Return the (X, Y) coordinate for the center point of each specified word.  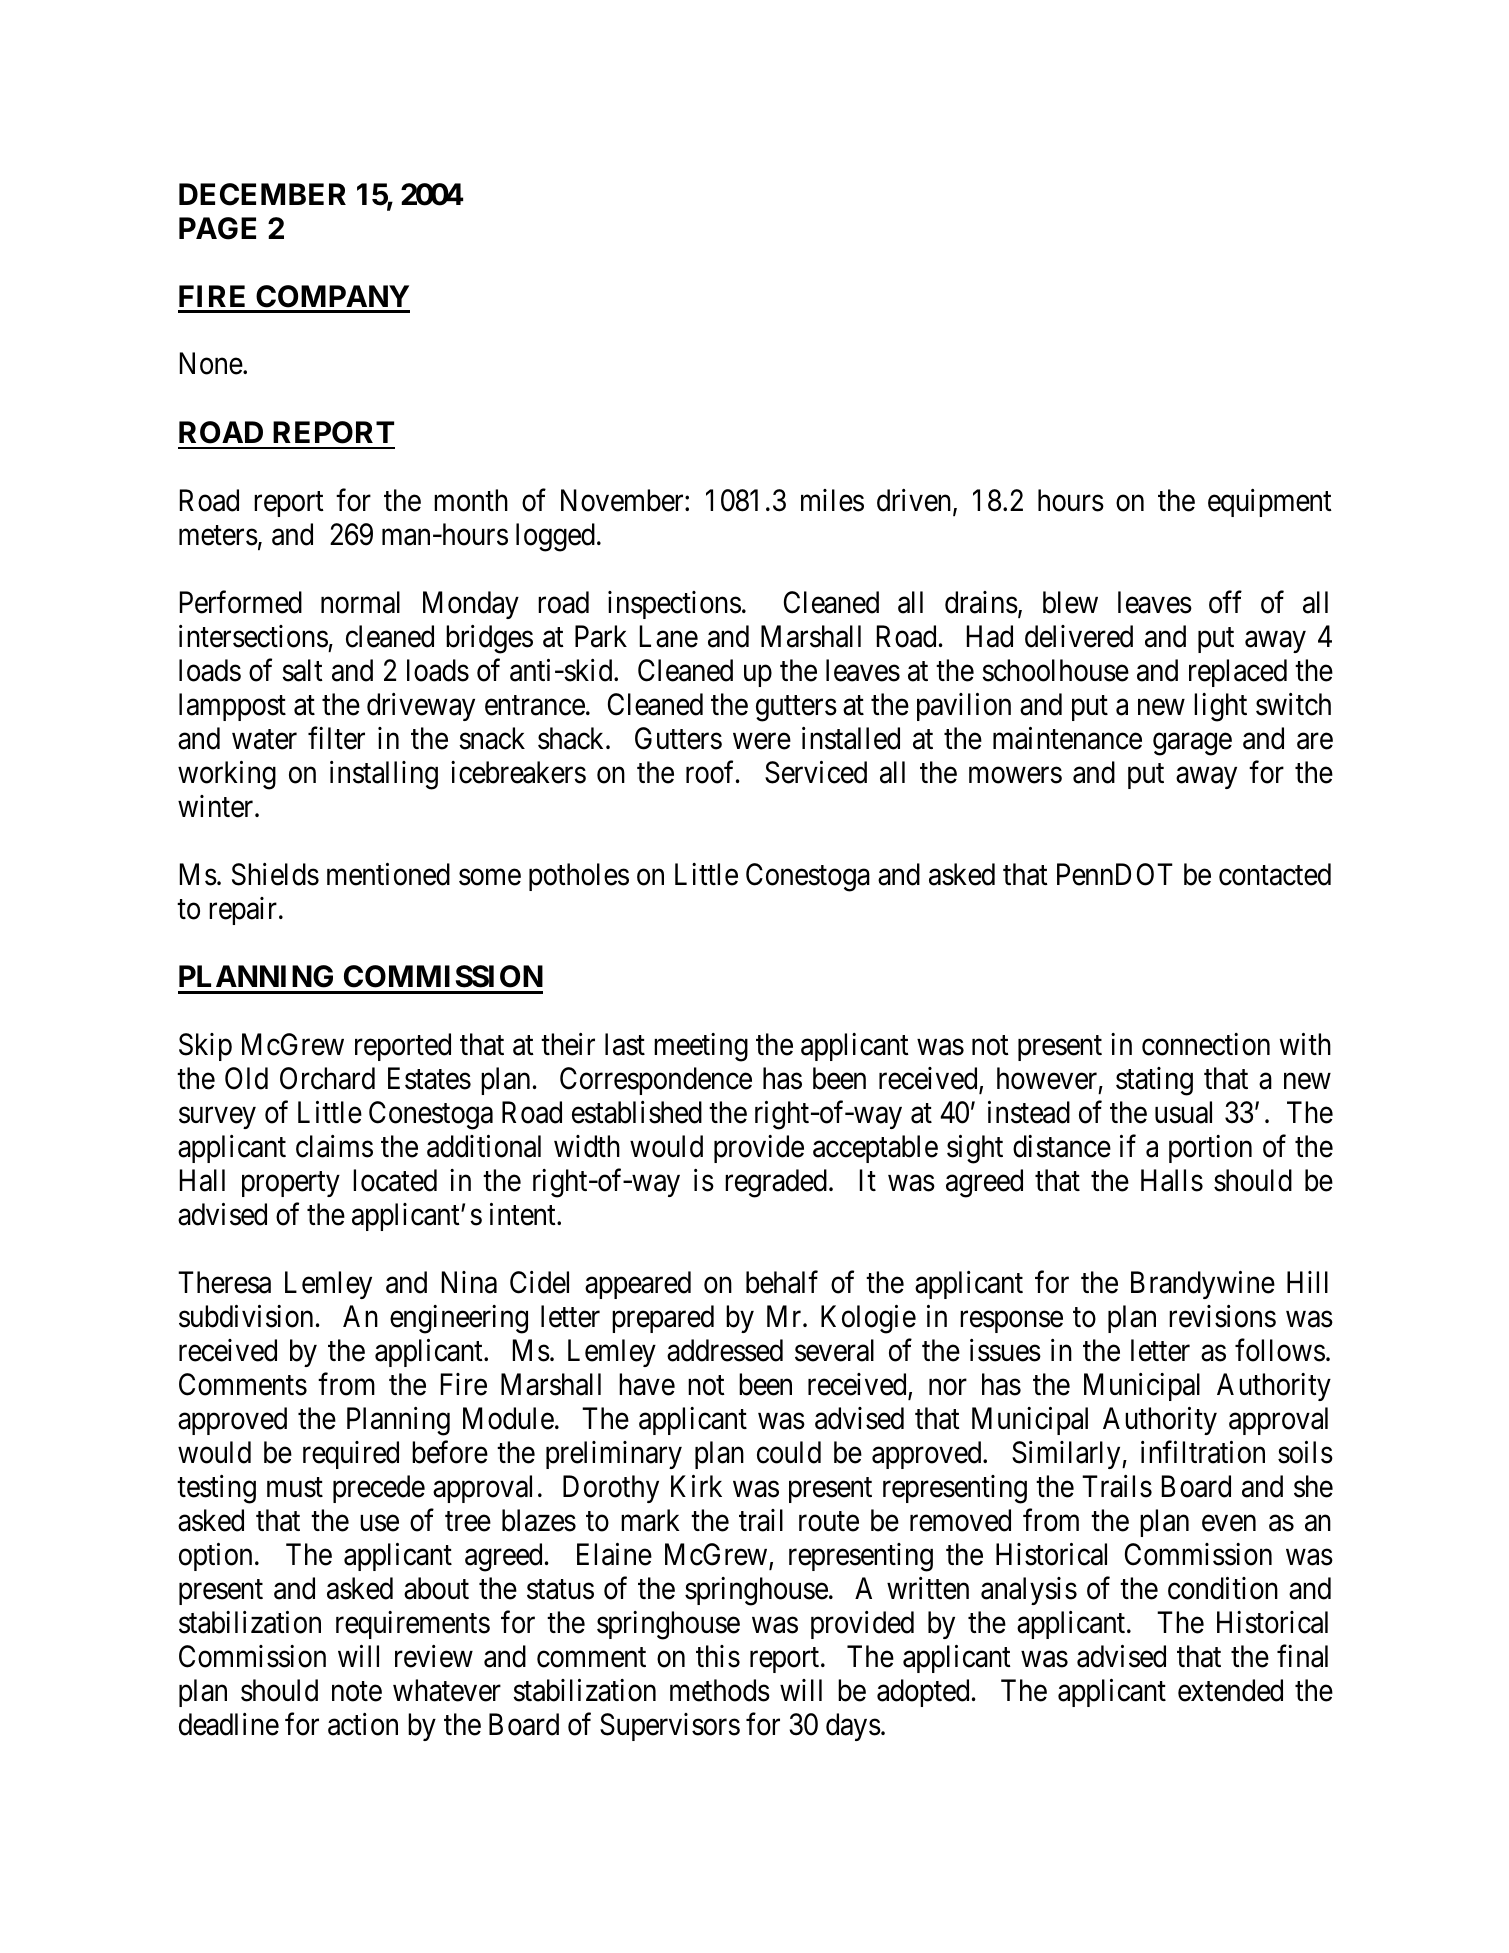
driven (915, 501)
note (357, 1692)
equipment (1270, 503)
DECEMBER (262, 194)
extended (1230, 1690)
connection (1206, 1044)
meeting (701, 1047)
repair (244, 911)
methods (720, 1690)
